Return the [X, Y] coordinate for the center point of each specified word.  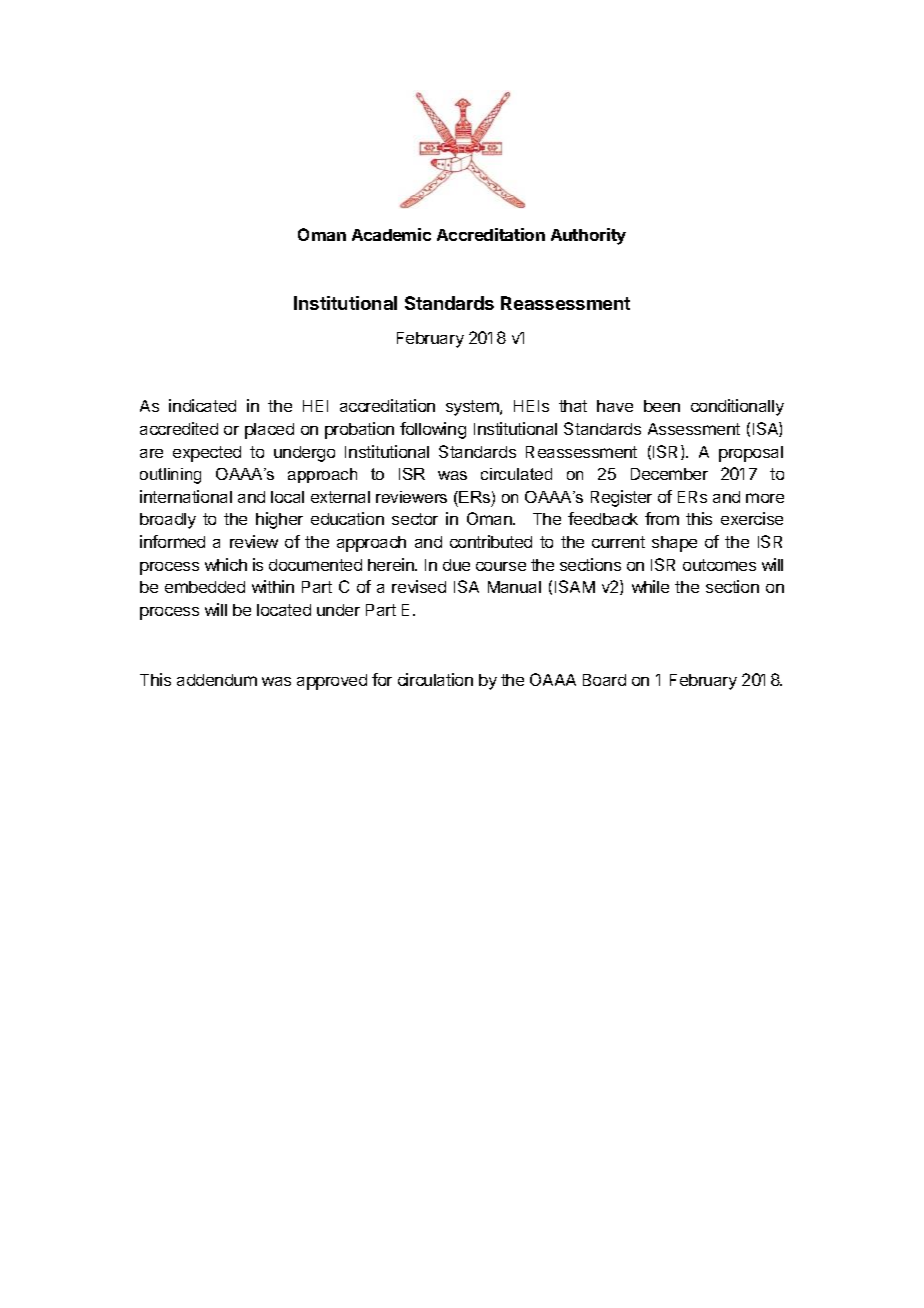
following [433, 430]
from [662, 518]
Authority [588, 236]
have [615, 406]
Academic [391, 234]
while [650, 586]
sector [415, 519]
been [662, 406]
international [186, 496]
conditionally [737, 407]
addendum [217, 680]
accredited [179, 428]
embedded [205, 587]
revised [419, 586]
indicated [202, 405]
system [473, 408]
